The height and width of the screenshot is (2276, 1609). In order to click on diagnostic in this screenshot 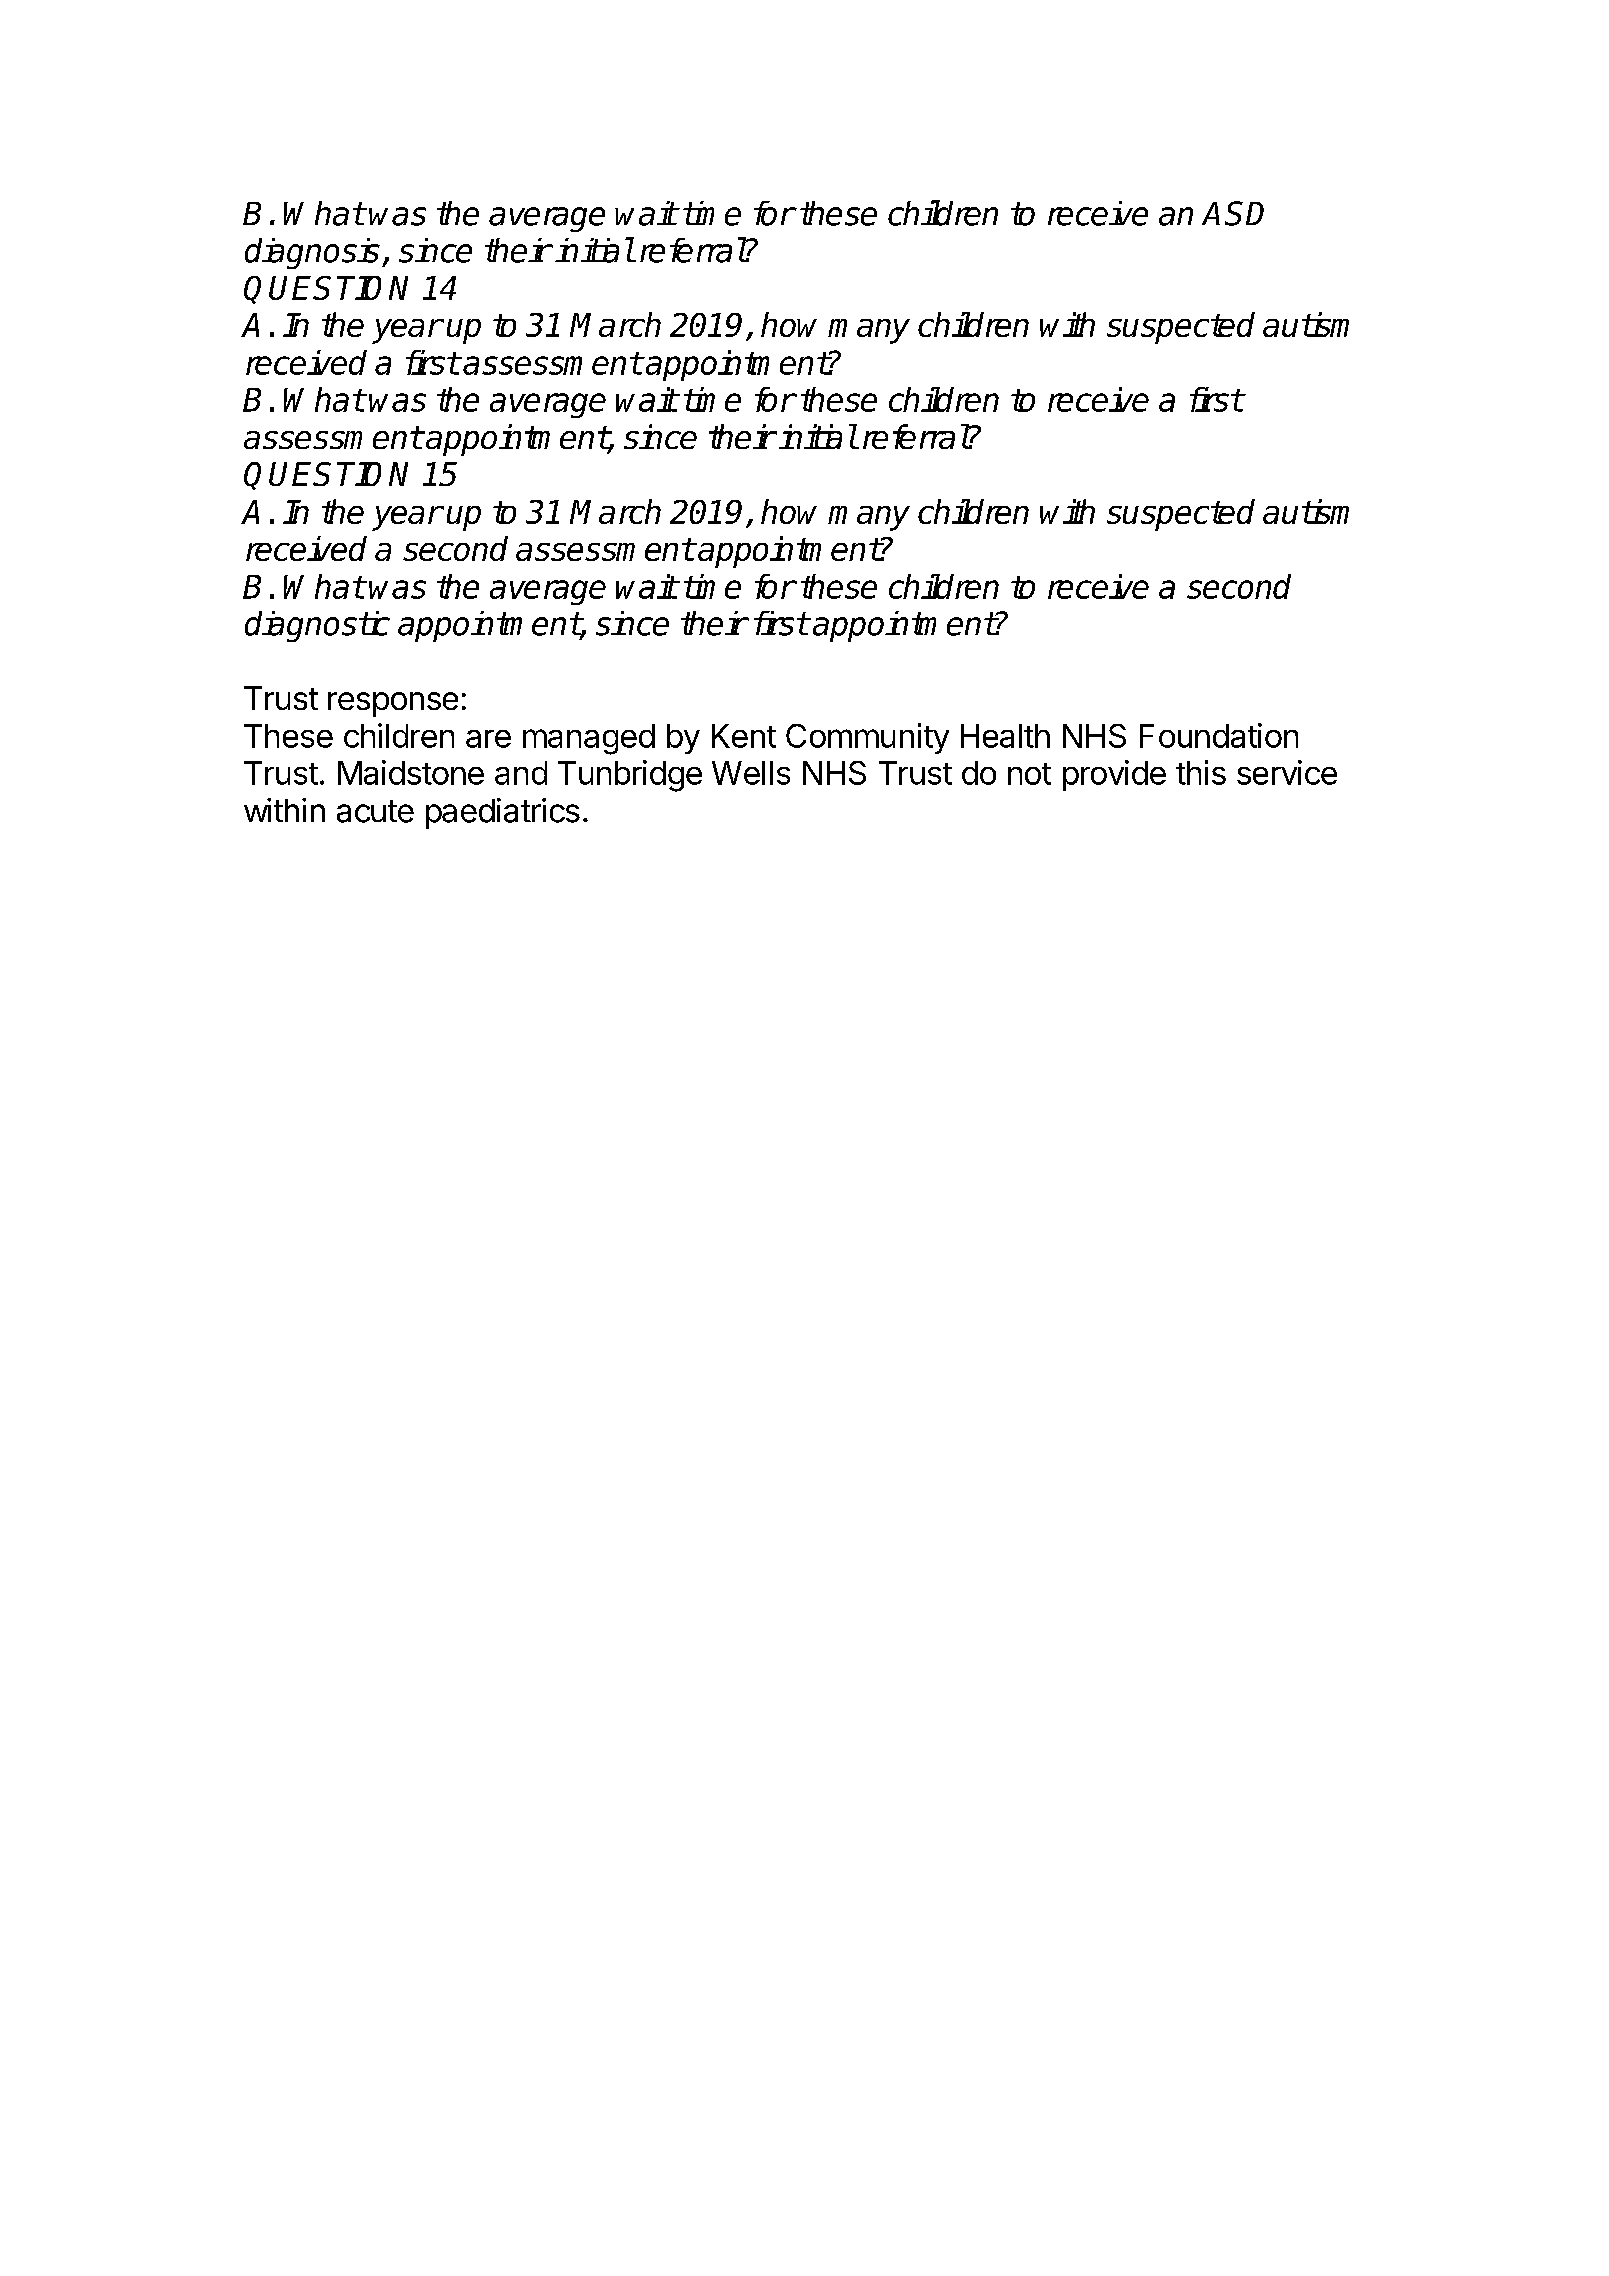, I will do `click(317, 626)`.
